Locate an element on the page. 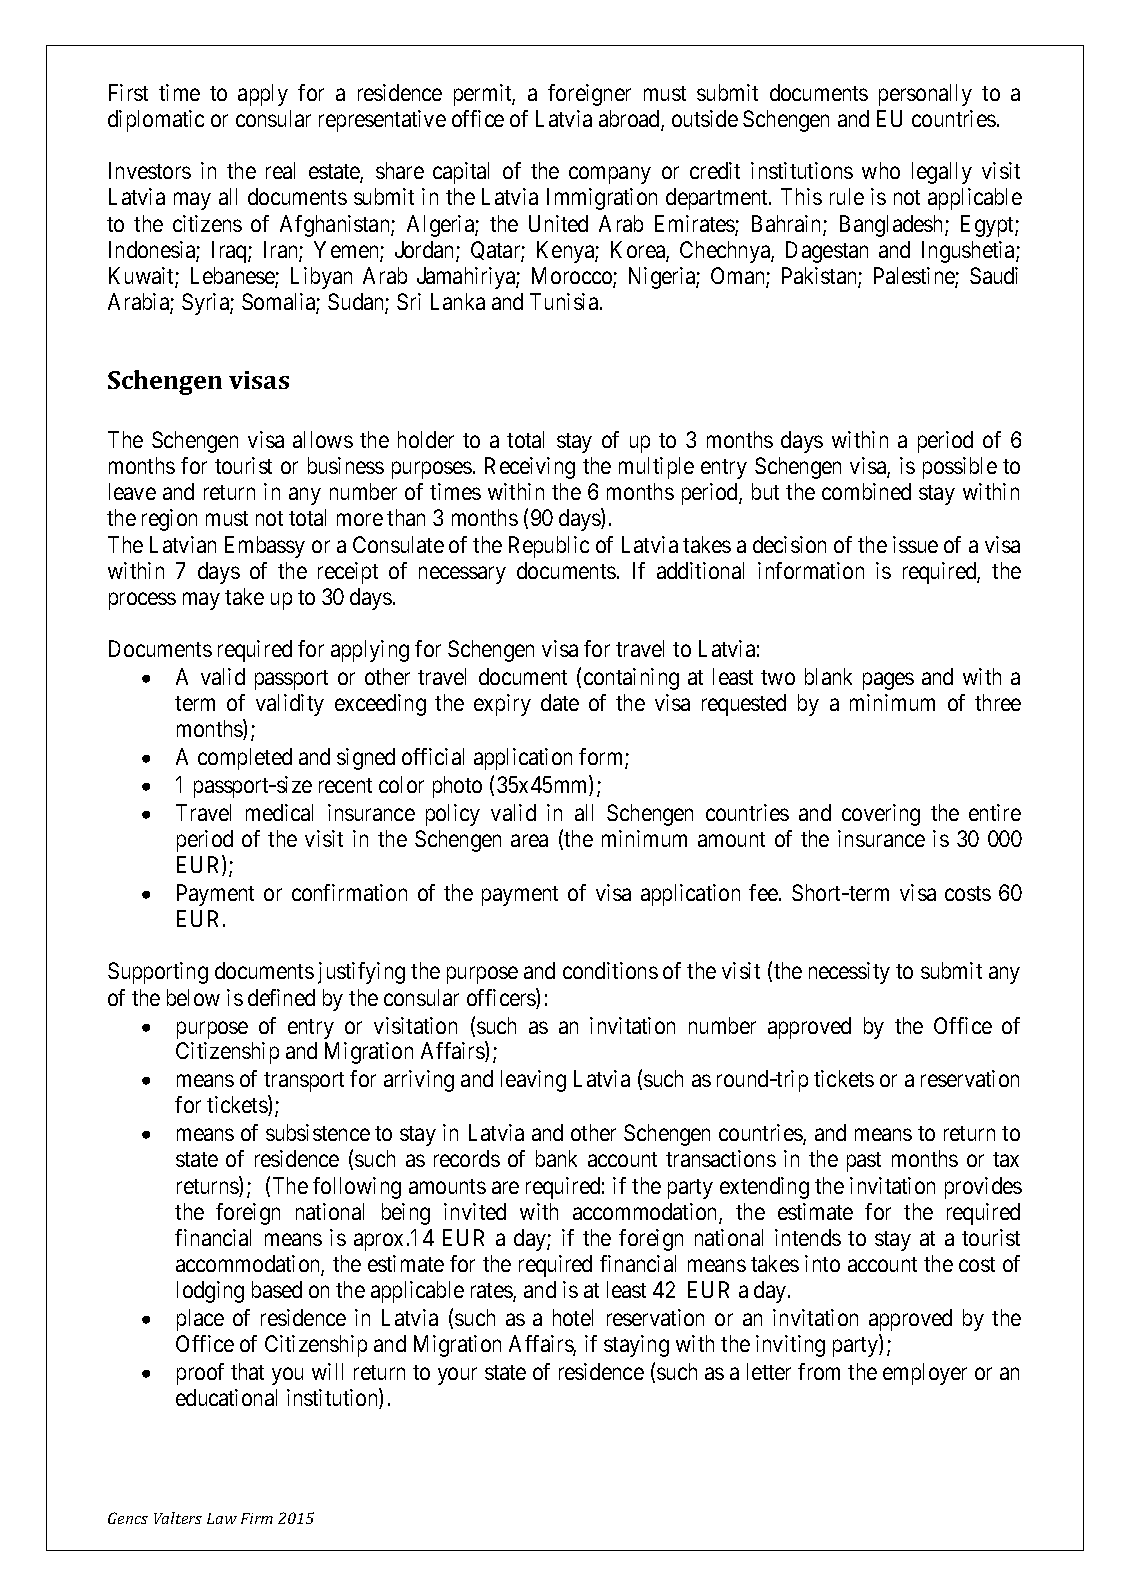 The width and height of the image is (1129, 1596). real is located at coordinates (280, 170).
